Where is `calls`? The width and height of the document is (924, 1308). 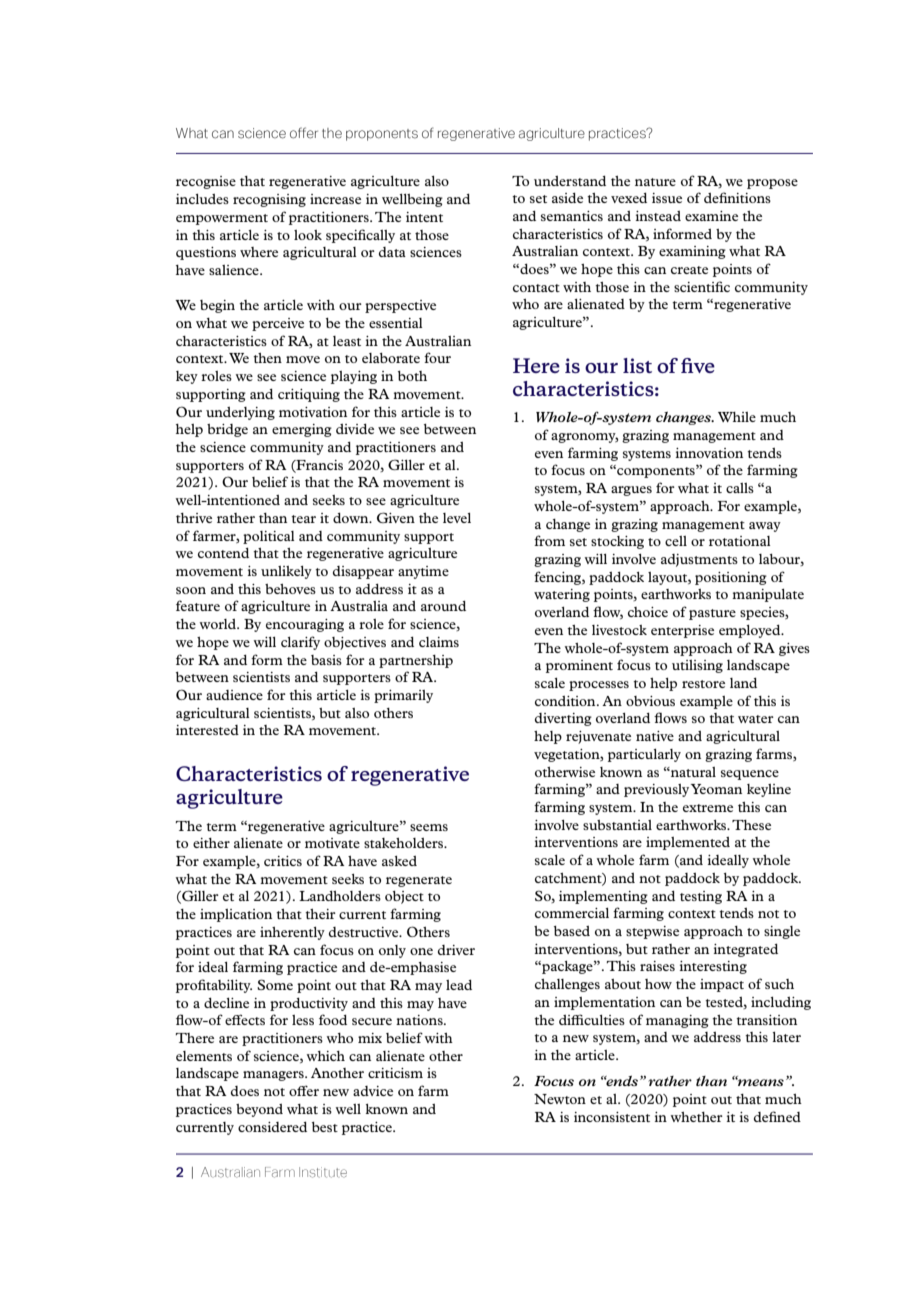
calls is located at coordinates (740, 488).
